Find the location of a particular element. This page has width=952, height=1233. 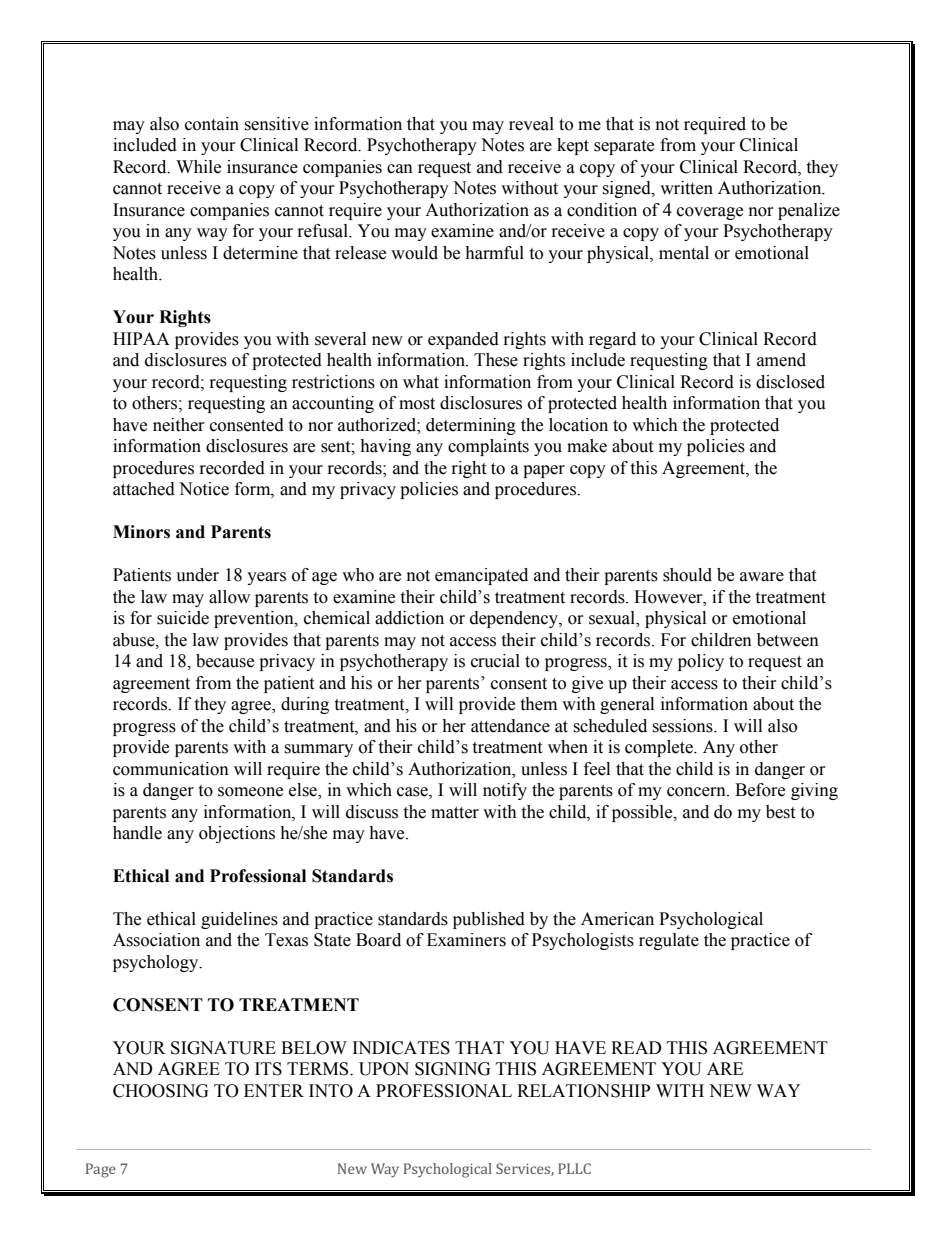

While is located at coordinates (198, 167).
